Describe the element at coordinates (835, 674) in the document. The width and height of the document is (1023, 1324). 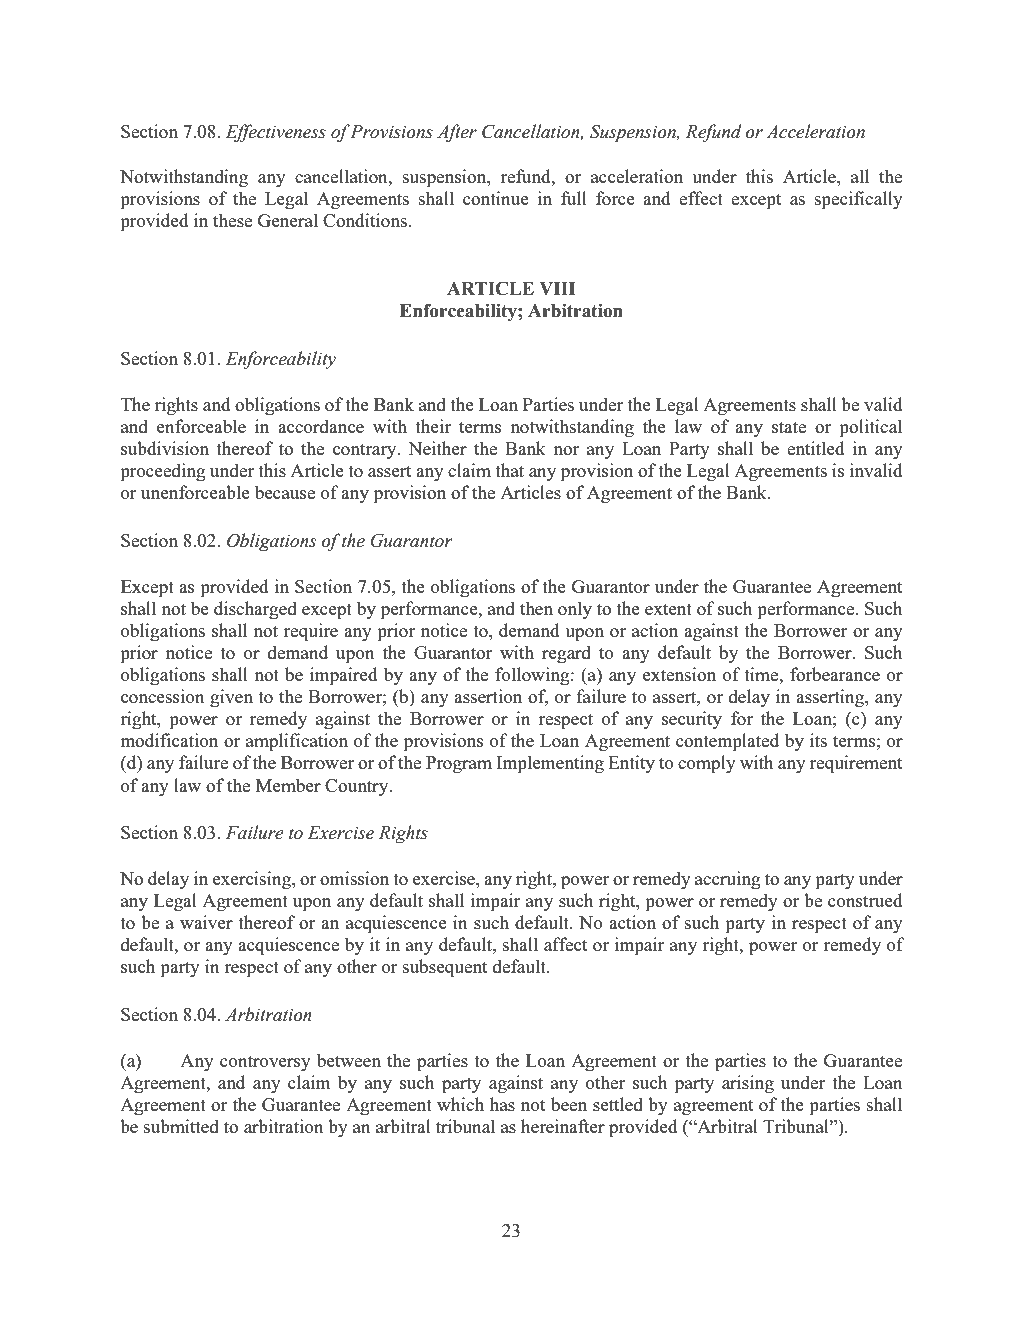
I see `forbearance` at that location.
